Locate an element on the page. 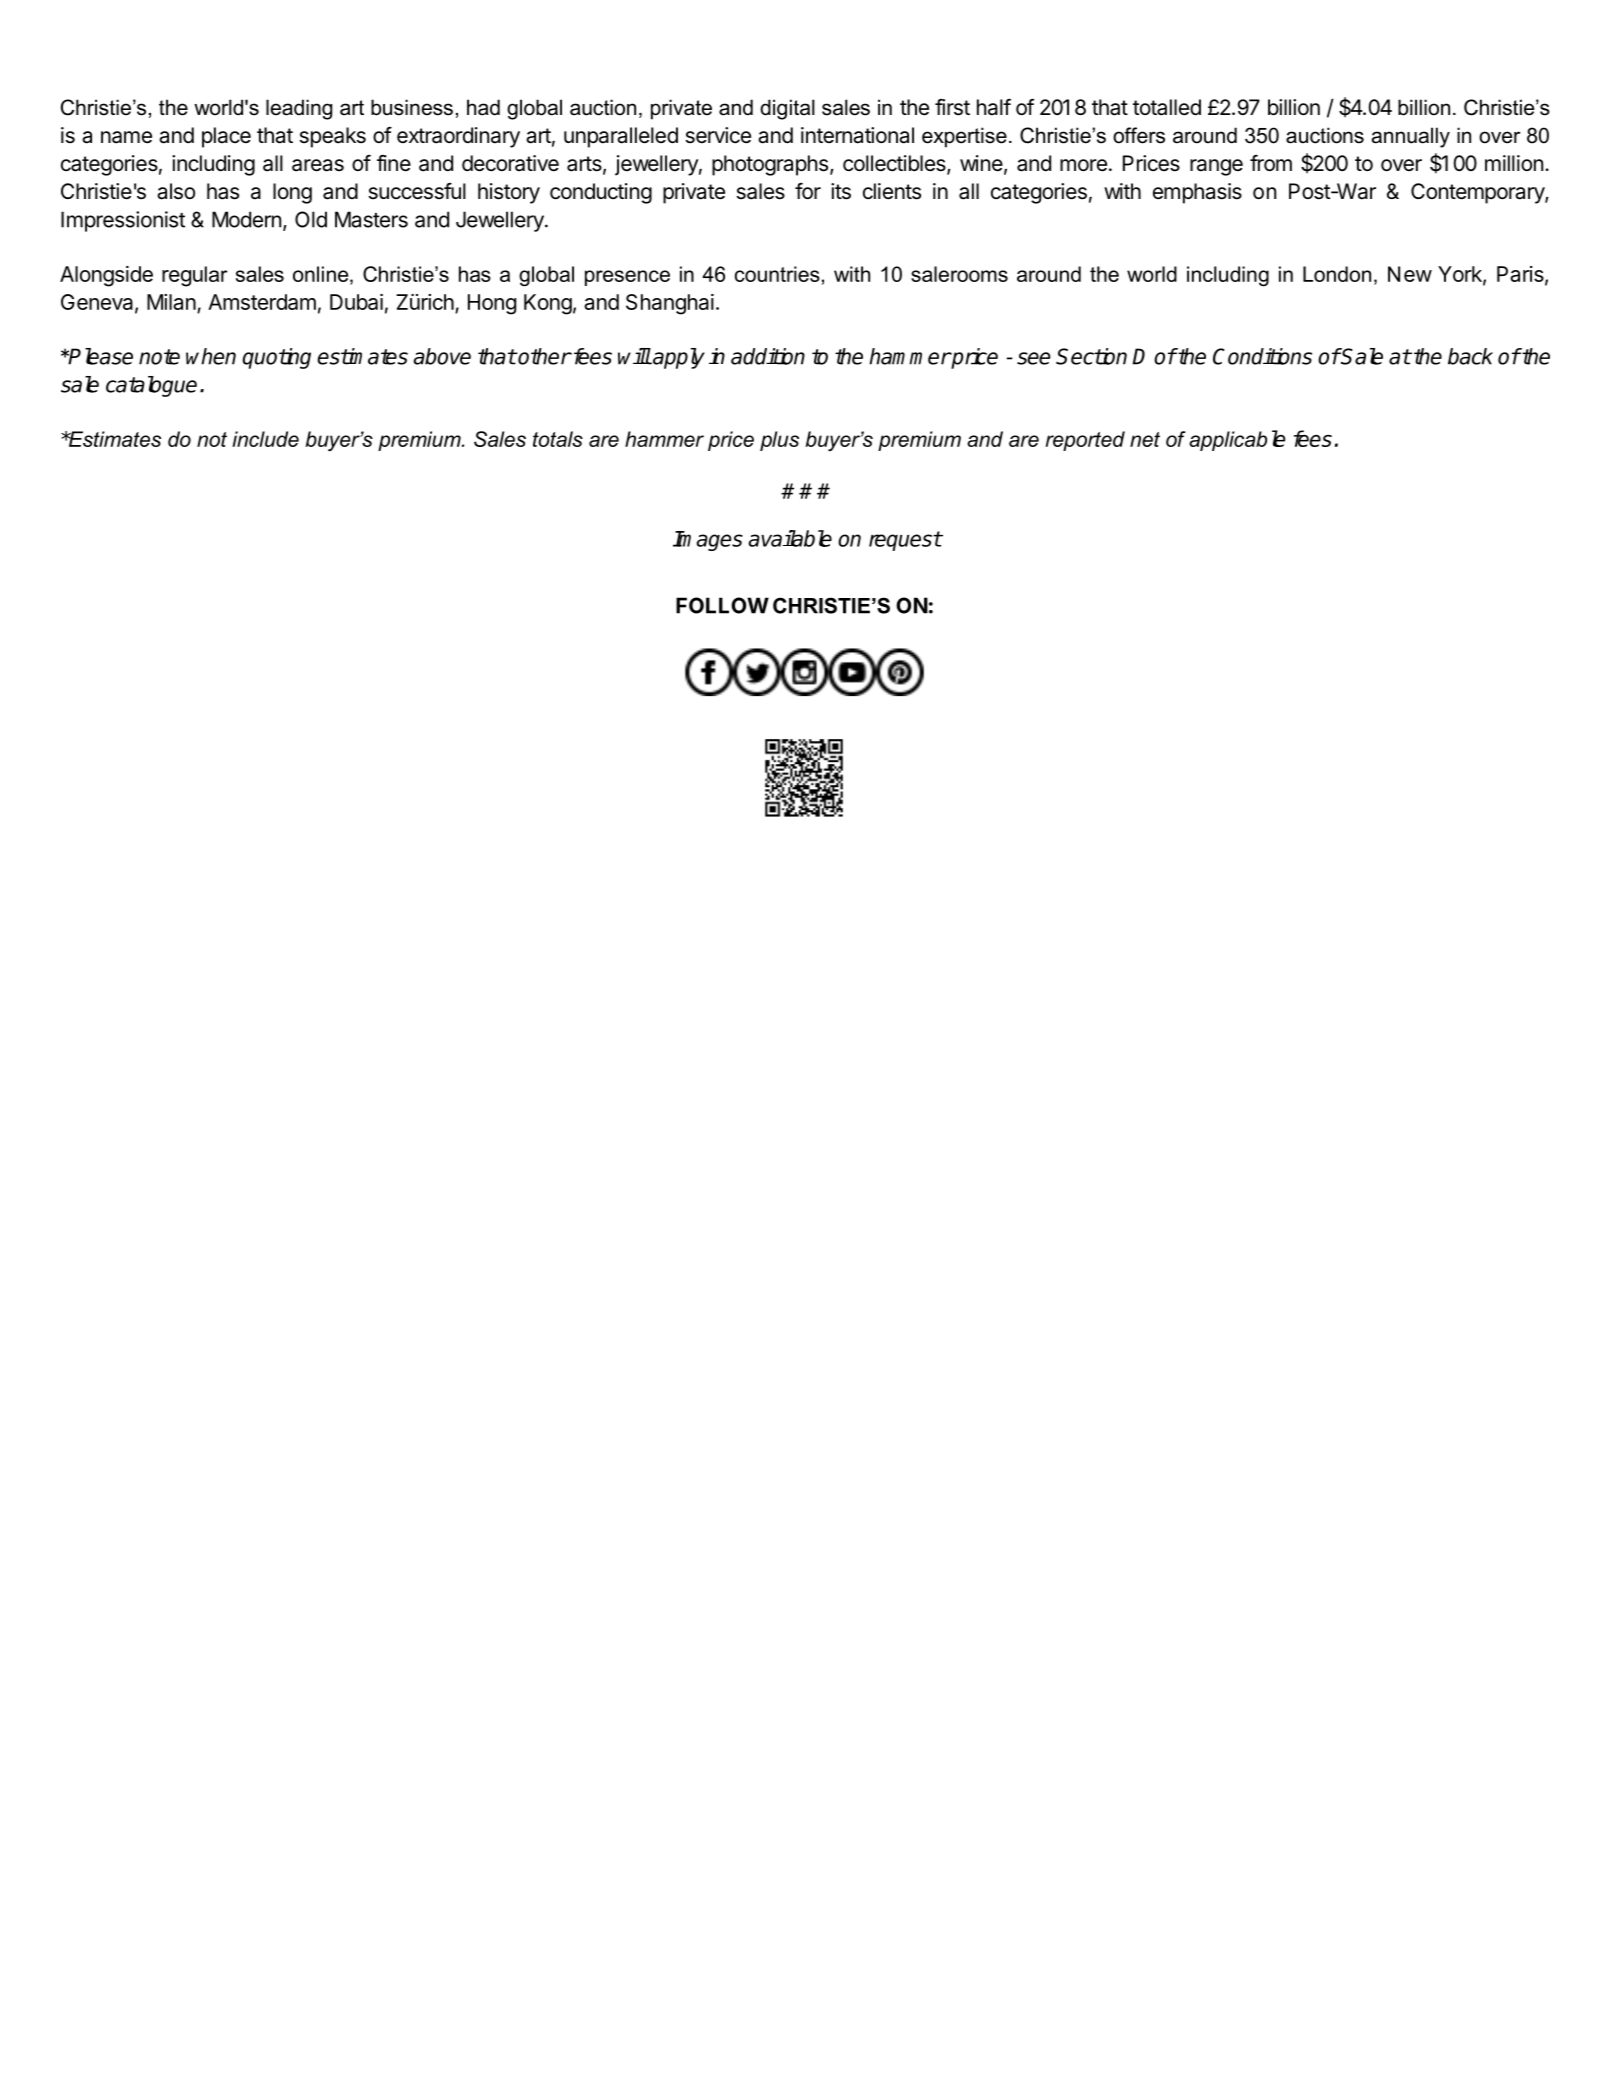 The image size is (1621, 2098). leading is located at coordinates (299, 109).
